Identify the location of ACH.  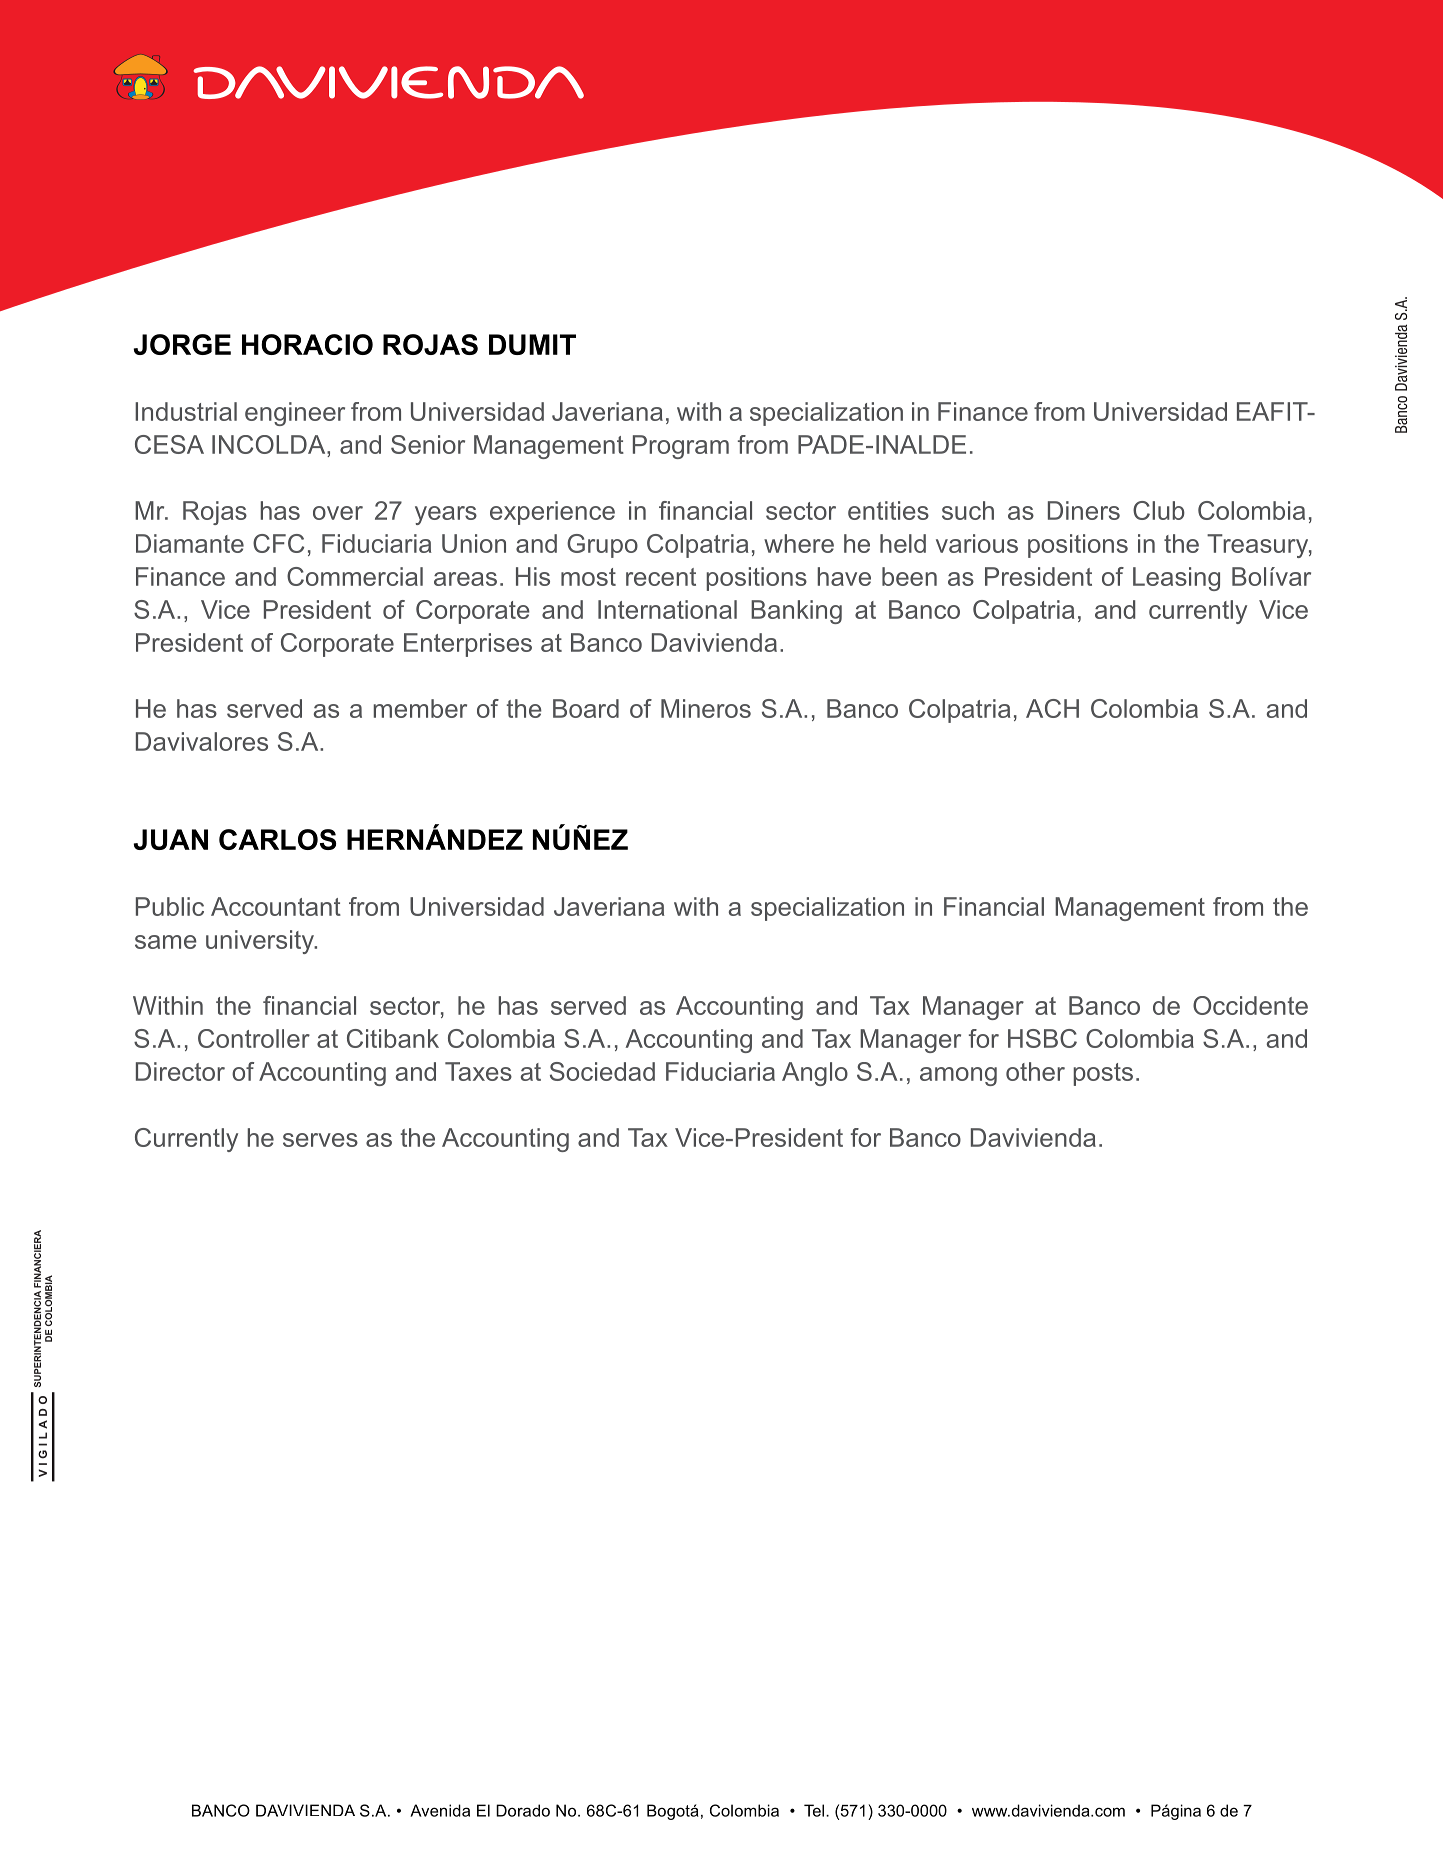
(1052, 708).
